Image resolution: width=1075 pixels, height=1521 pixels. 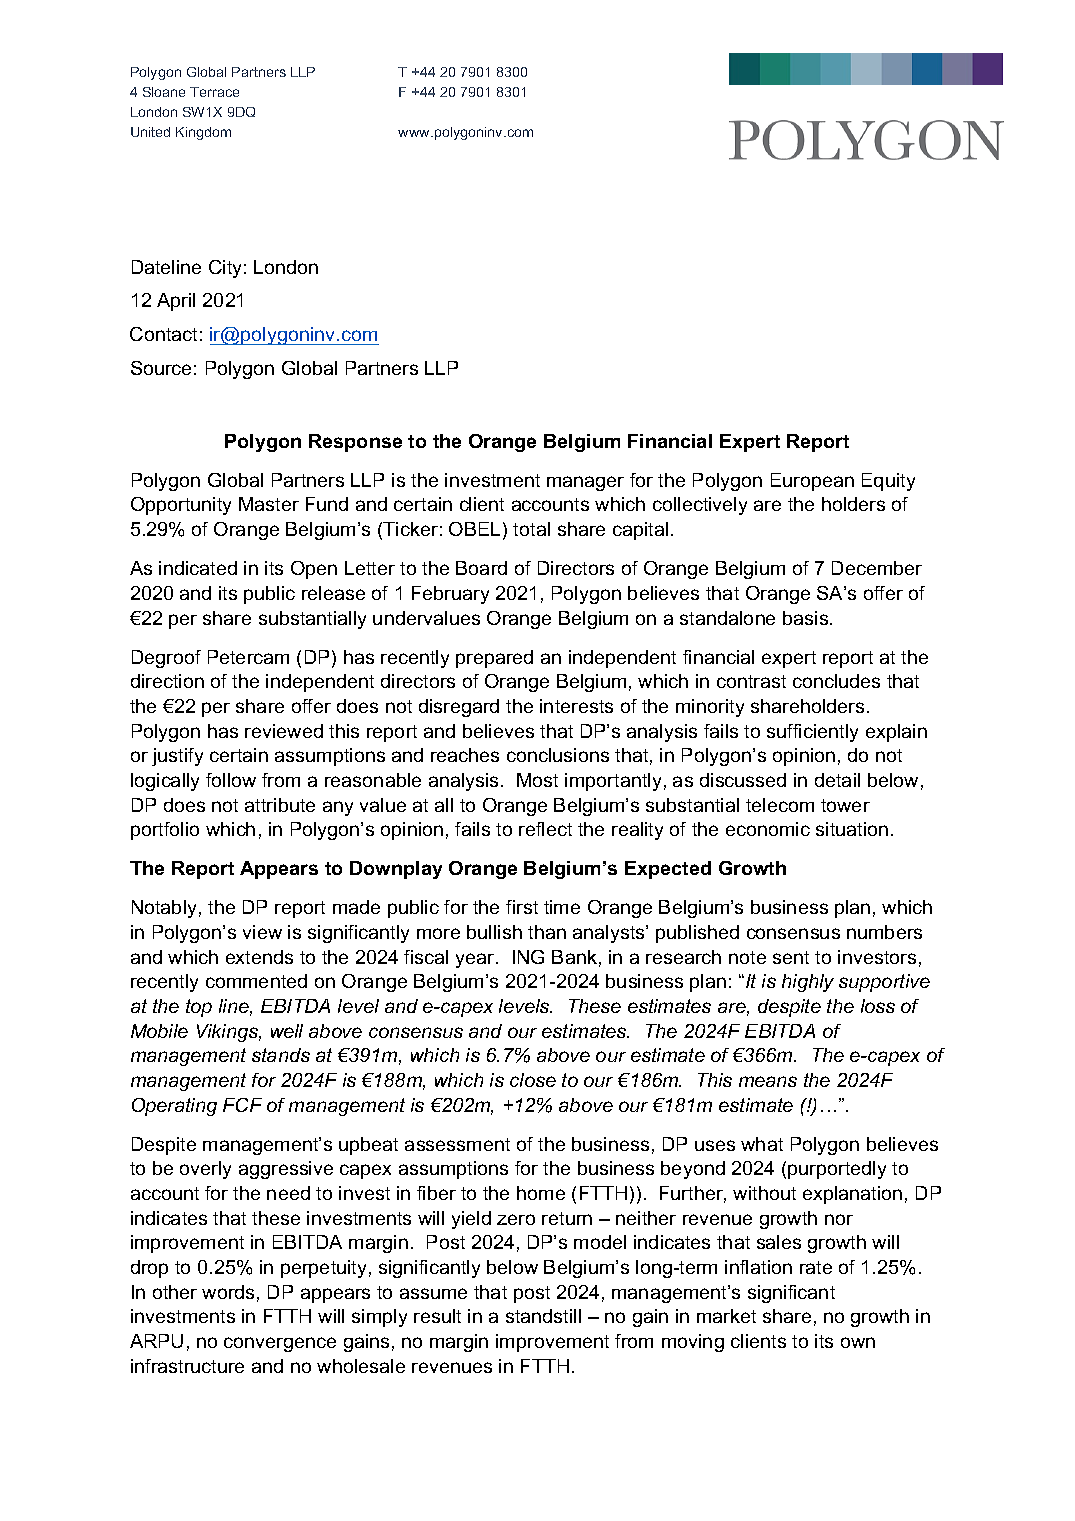 I want to click on total, so click(x=531, y=529).
